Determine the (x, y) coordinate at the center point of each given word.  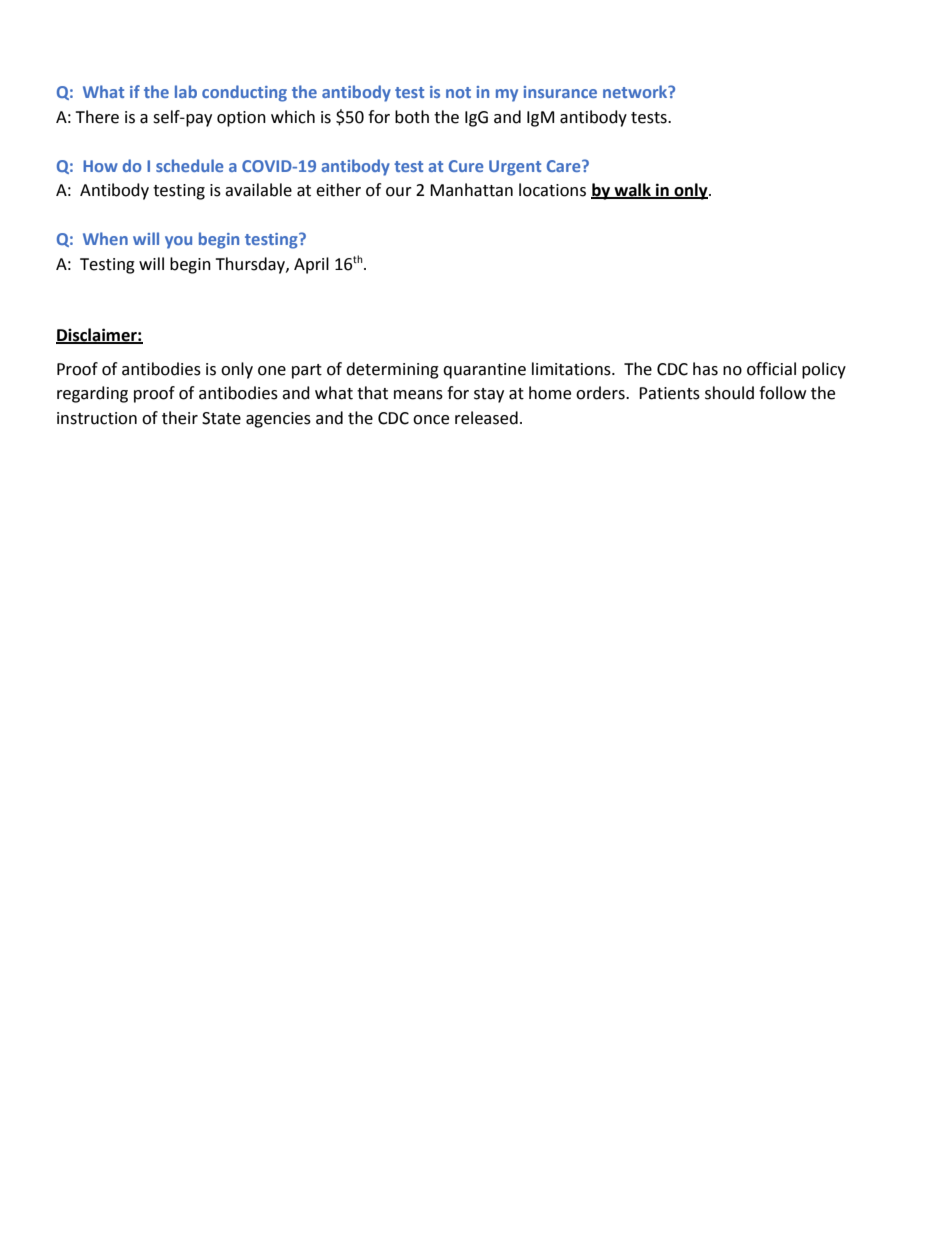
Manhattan (471, 190)
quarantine (484, 371)
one (272, 371)
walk (632, 191)
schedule (189, 165)
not (458, 92)
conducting (244, 93)
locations (552, 190)
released (486, 418)
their (180, 418)
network (636, 91)
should (729, 393)
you (178, 242)
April (311, 265)
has (705, 369)
